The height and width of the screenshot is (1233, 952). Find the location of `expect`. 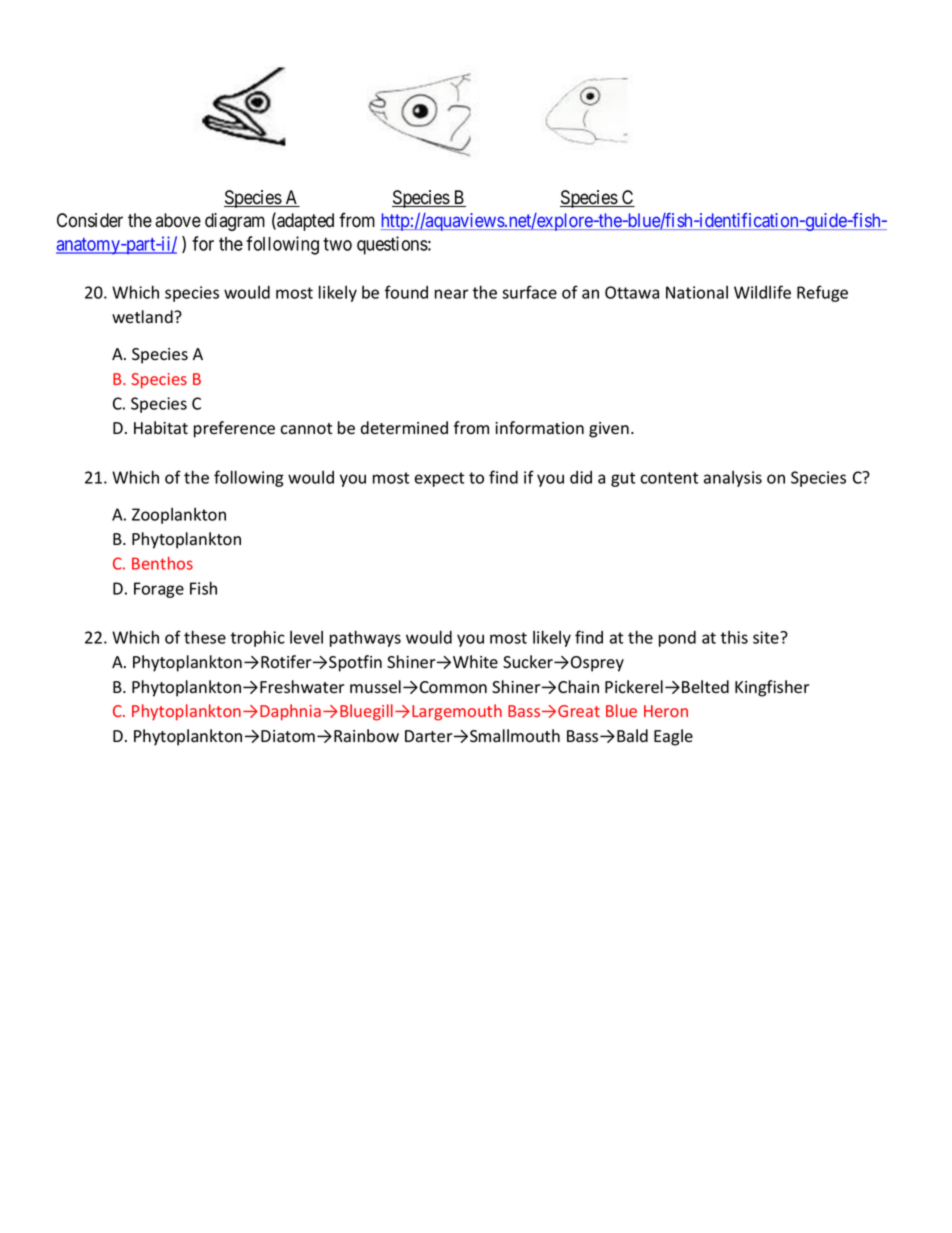

expect is located at coordinates (439, 479).
